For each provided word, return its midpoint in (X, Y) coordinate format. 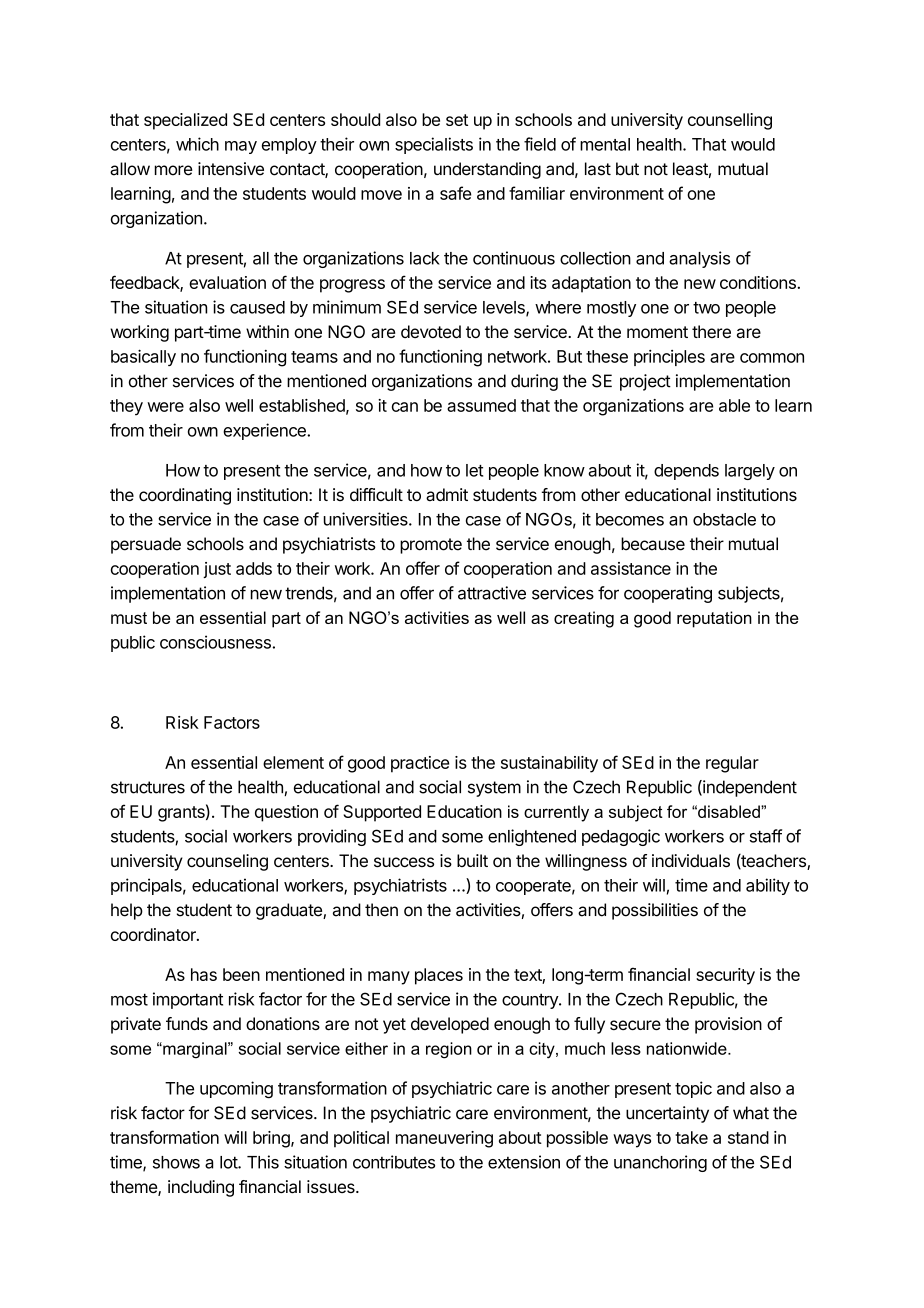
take (691, 1137)
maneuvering (444, 1139)
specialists (434, 145)
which (197, 144)
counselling (730, 121)
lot (229, 1162)
